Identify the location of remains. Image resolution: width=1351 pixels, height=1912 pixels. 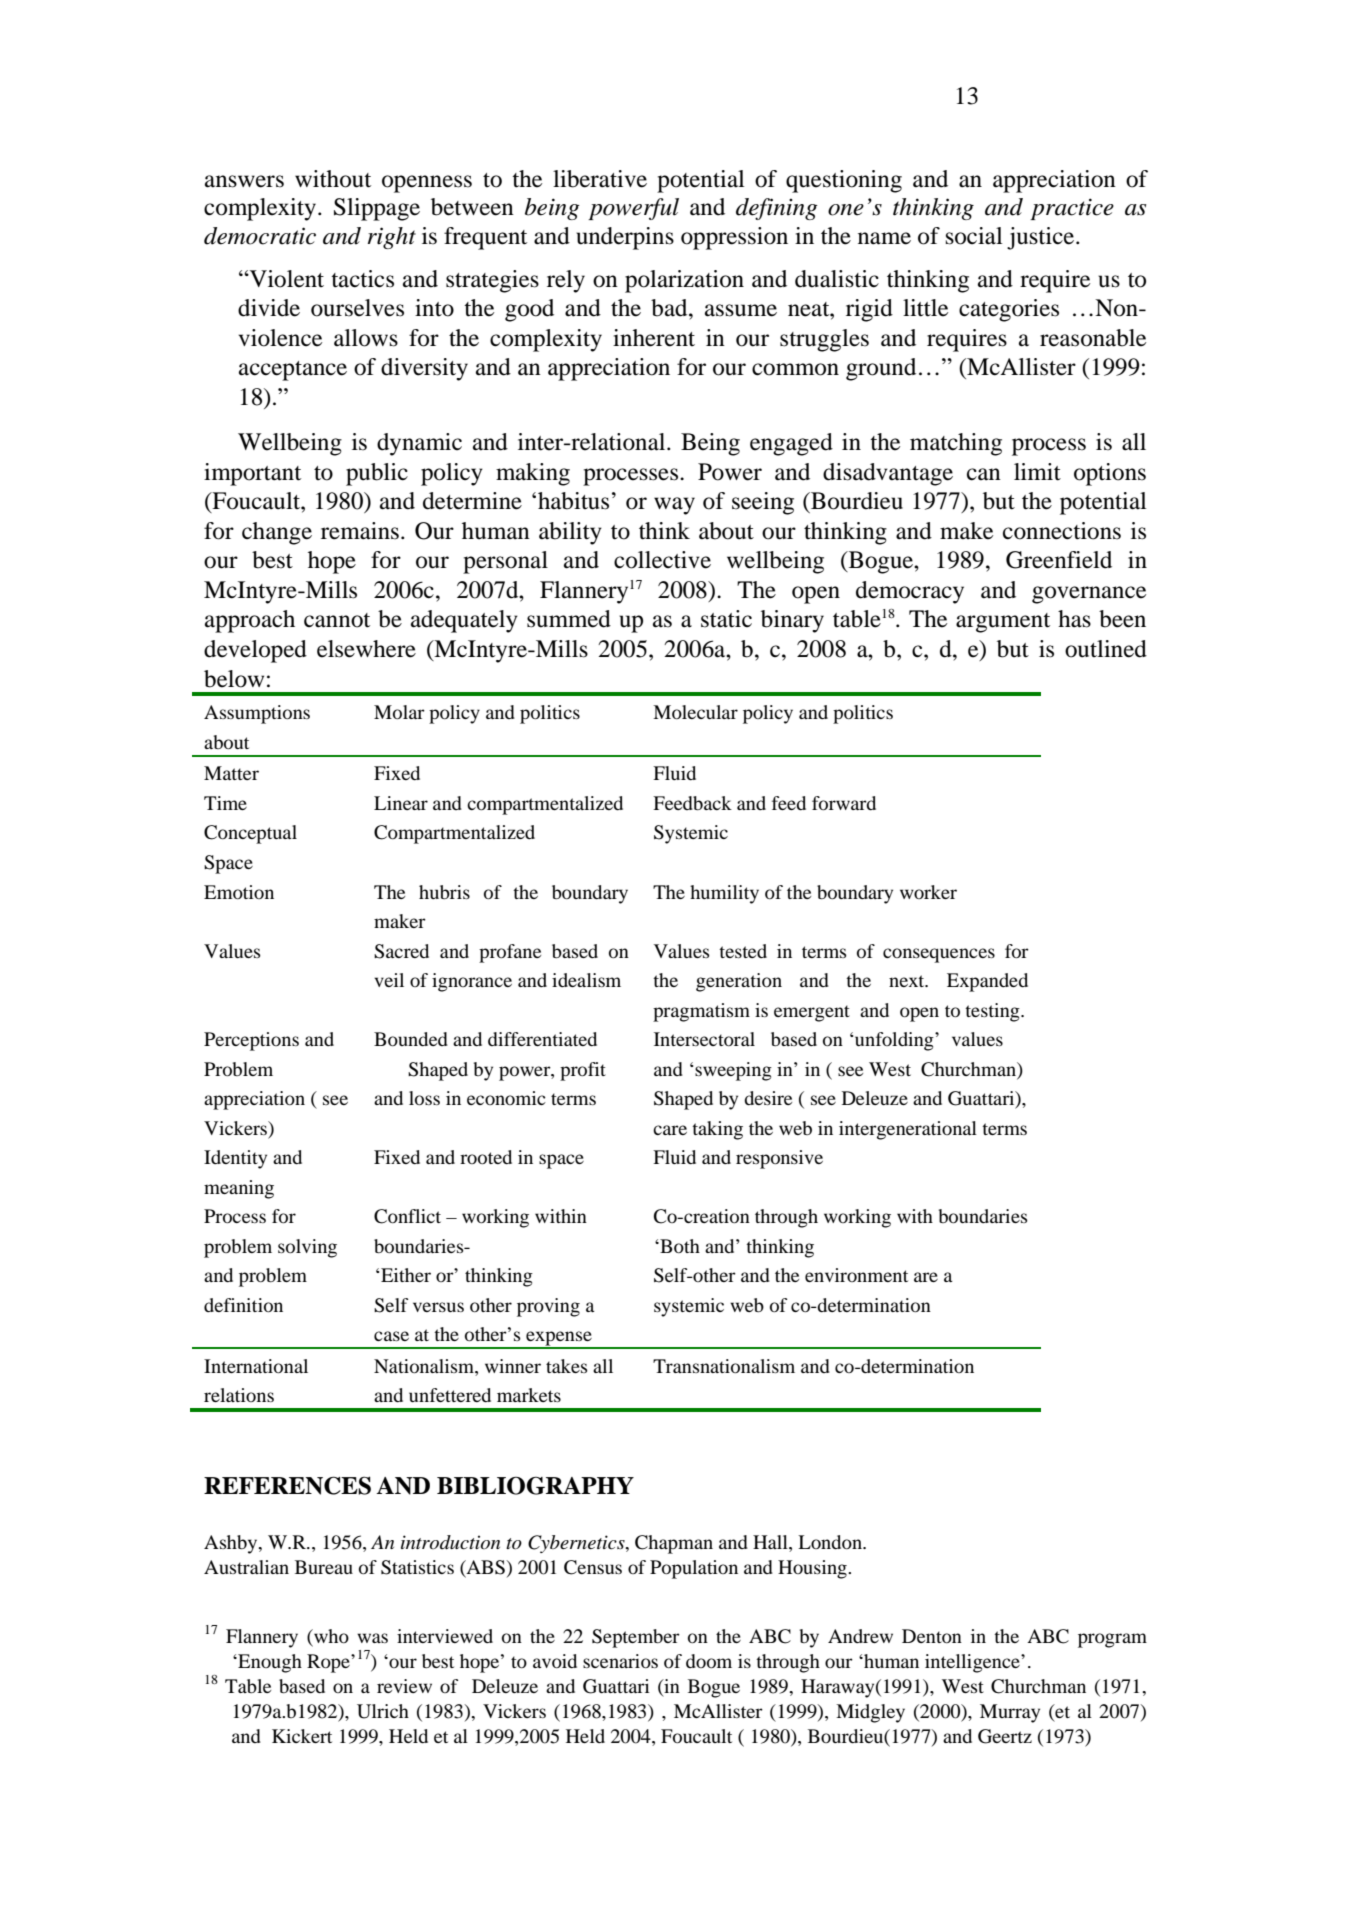
(360, 531).
